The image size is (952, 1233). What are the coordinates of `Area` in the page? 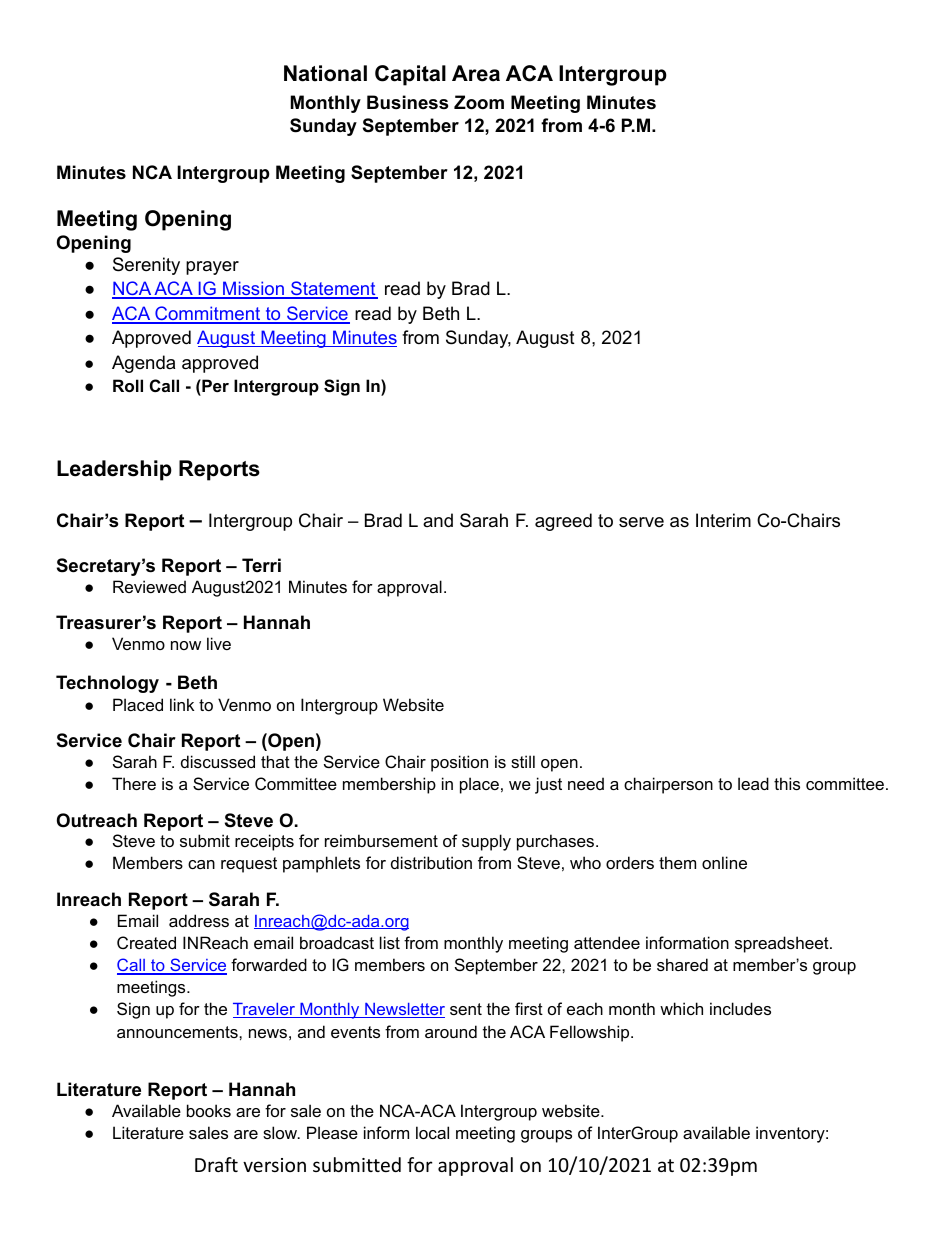 It's located at (476, 73).
